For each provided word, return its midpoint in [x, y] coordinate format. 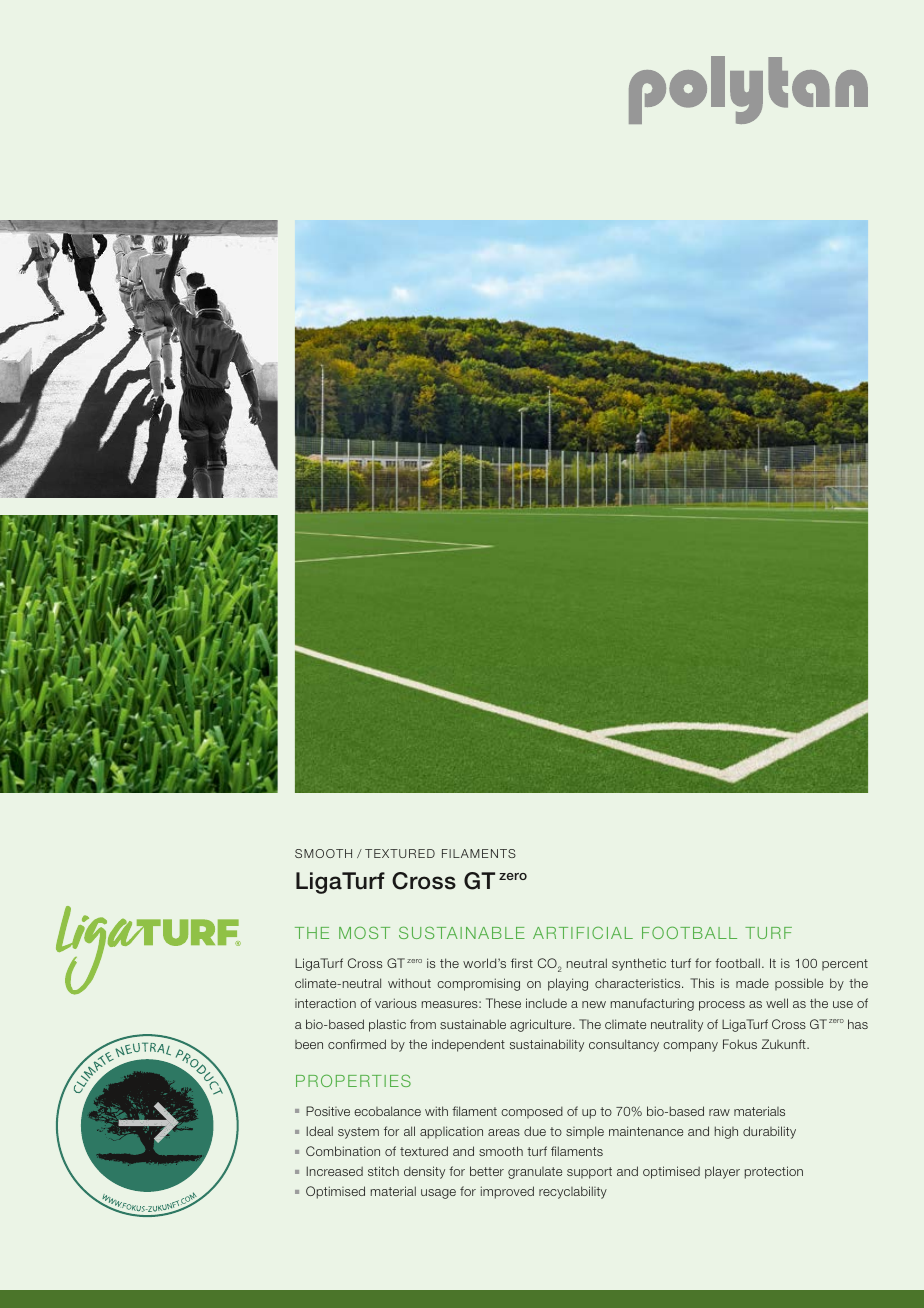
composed [532, 1112]
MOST [364, 932]
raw [719, 1112]
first [522, 963]
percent [845, 965]
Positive [328, 1111]
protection [774, 1172]
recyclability [573, 1192]
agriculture [542, 1025]
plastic [387, 1025]
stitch [383, 1171]
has [858, 1024]
